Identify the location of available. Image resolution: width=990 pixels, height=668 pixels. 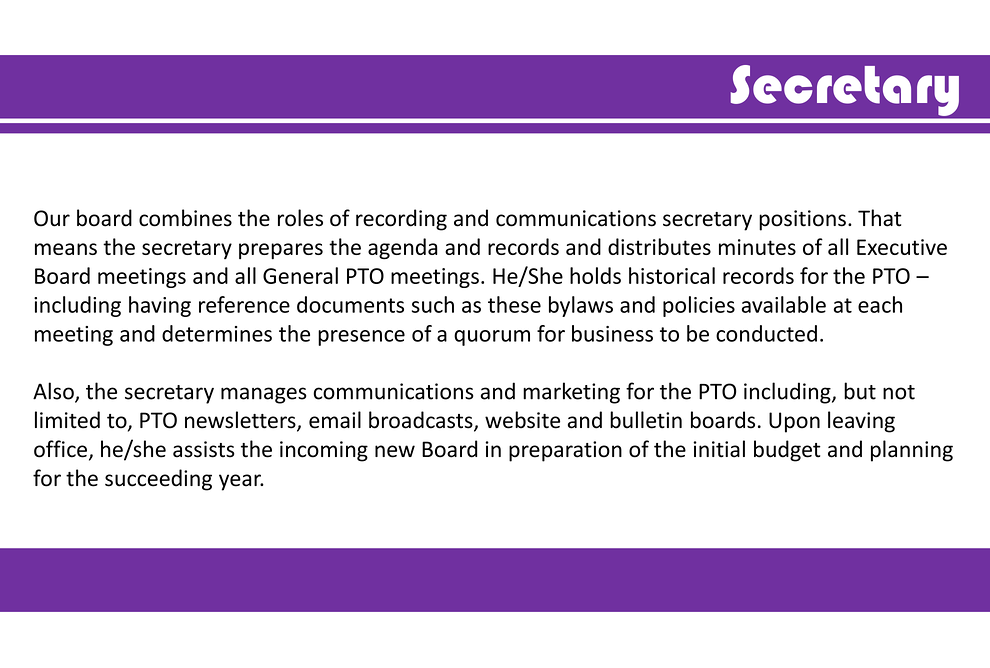
(784, 304).
